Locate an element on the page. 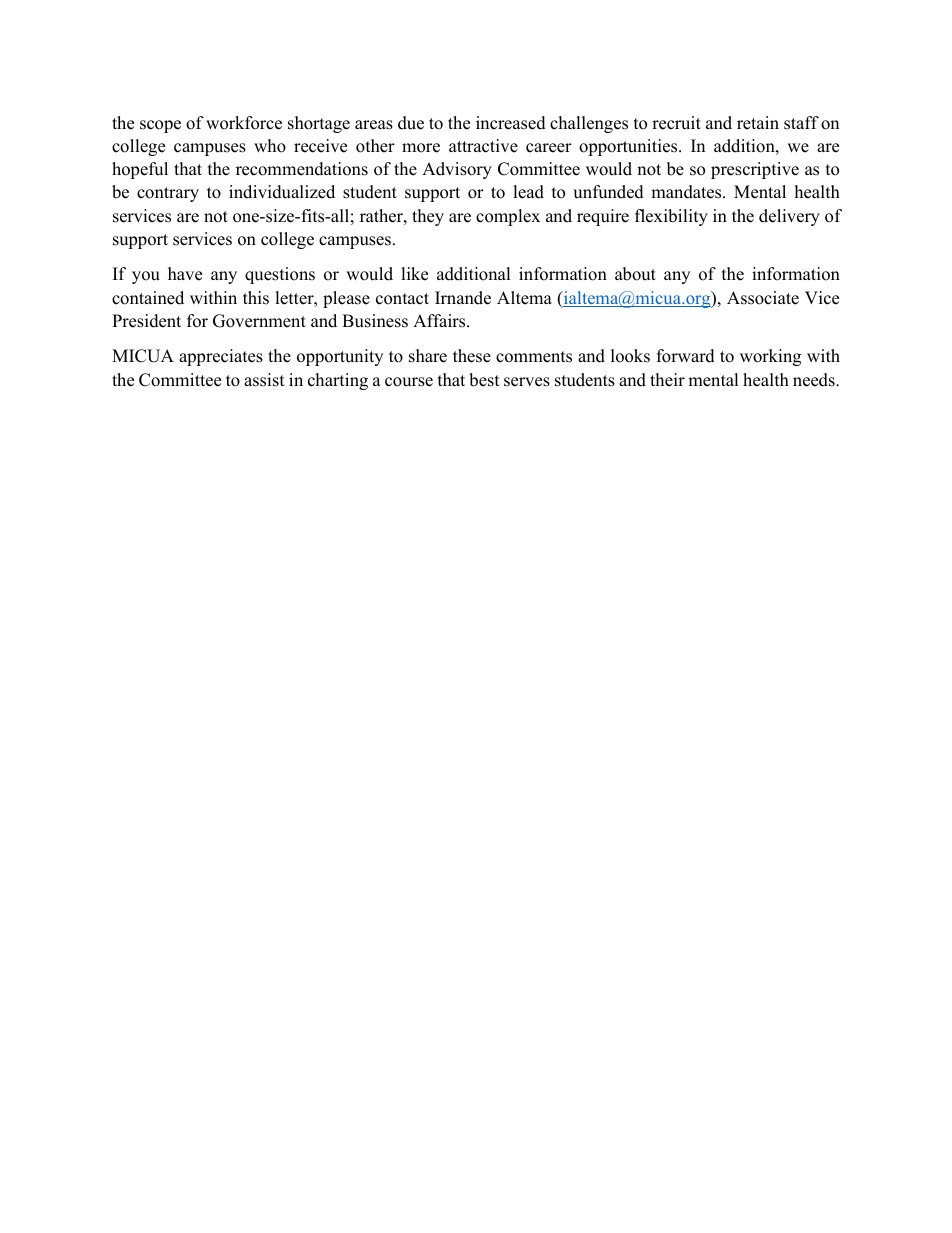  increased is located at coordinates (511, 123).
